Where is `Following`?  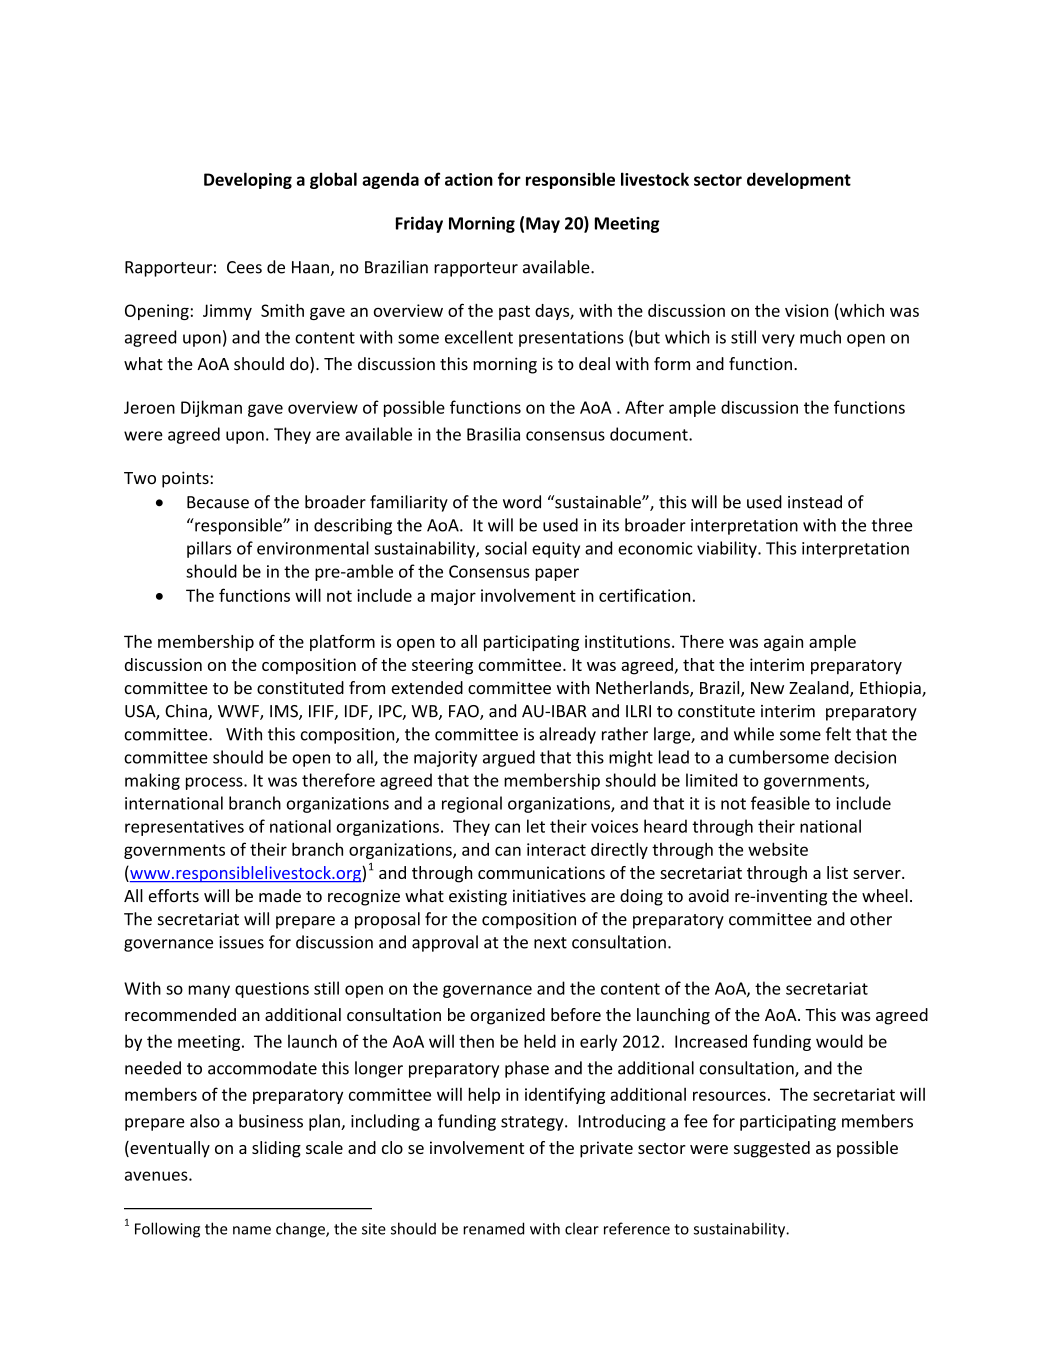
Following is located at coordinates (167, 1230).
